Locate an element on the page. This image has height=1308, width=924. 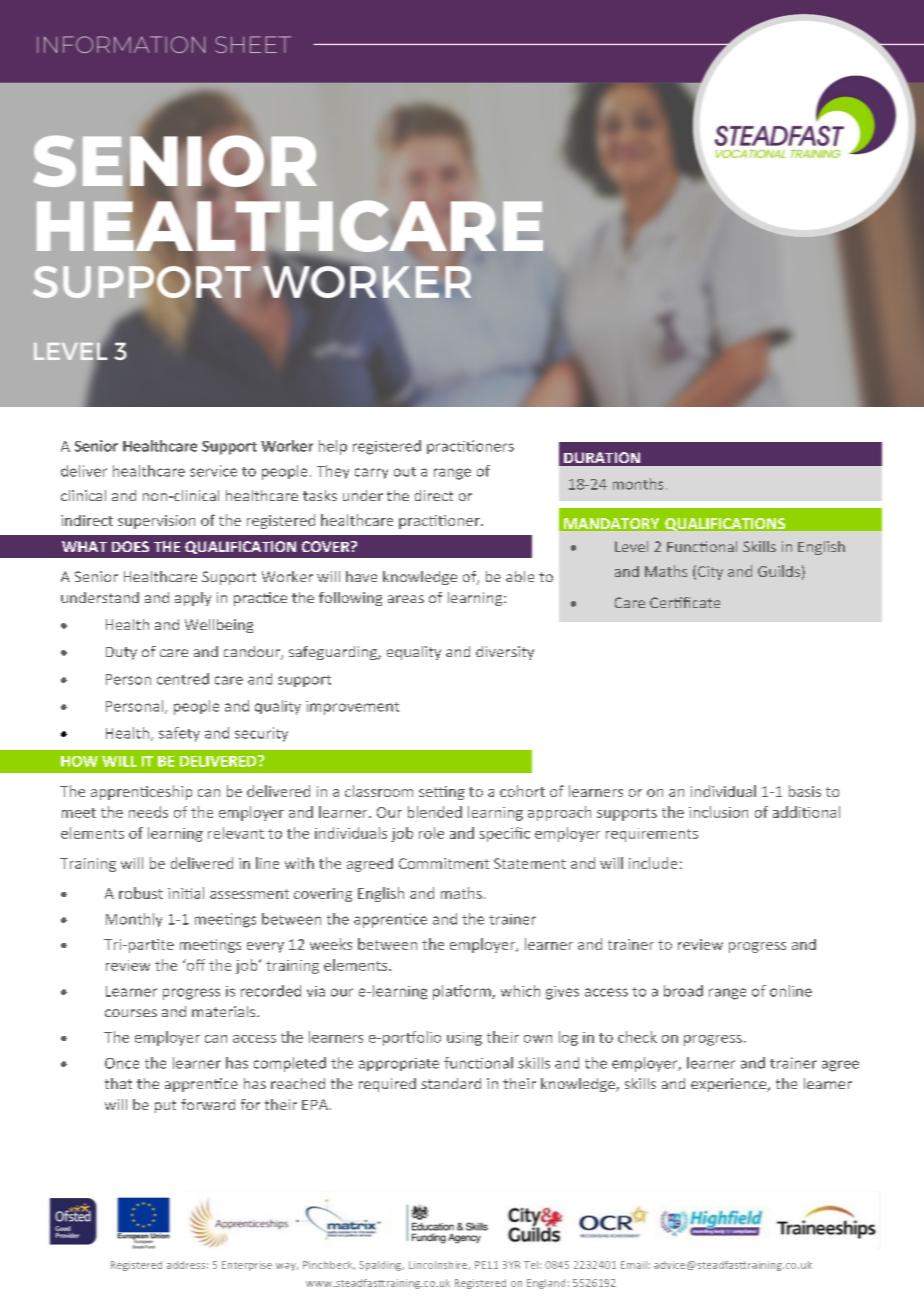
out is located at coordinates (405, 472).
